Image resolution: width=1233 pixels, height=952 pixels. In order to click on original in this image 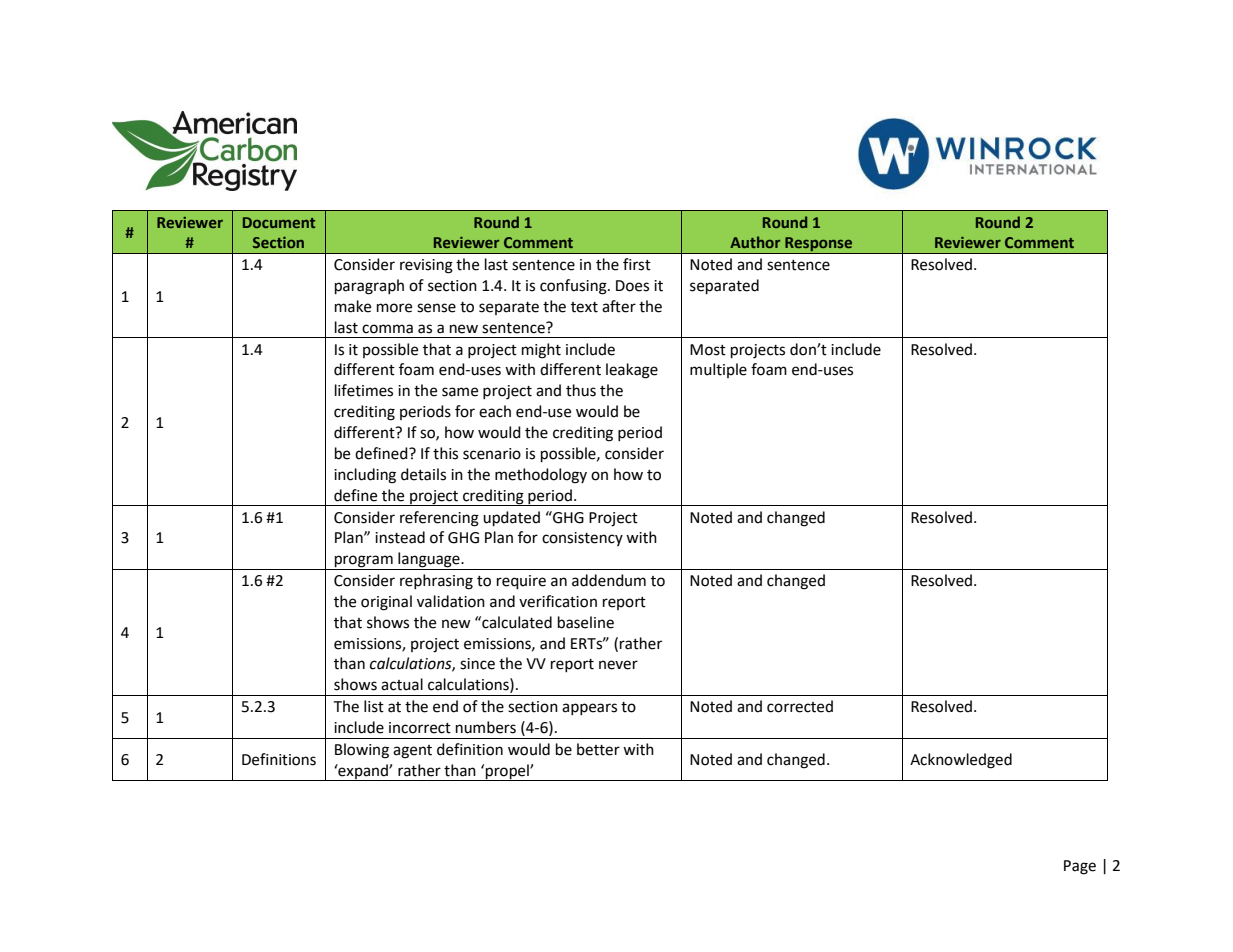, I will do `click(386, 603)`.
